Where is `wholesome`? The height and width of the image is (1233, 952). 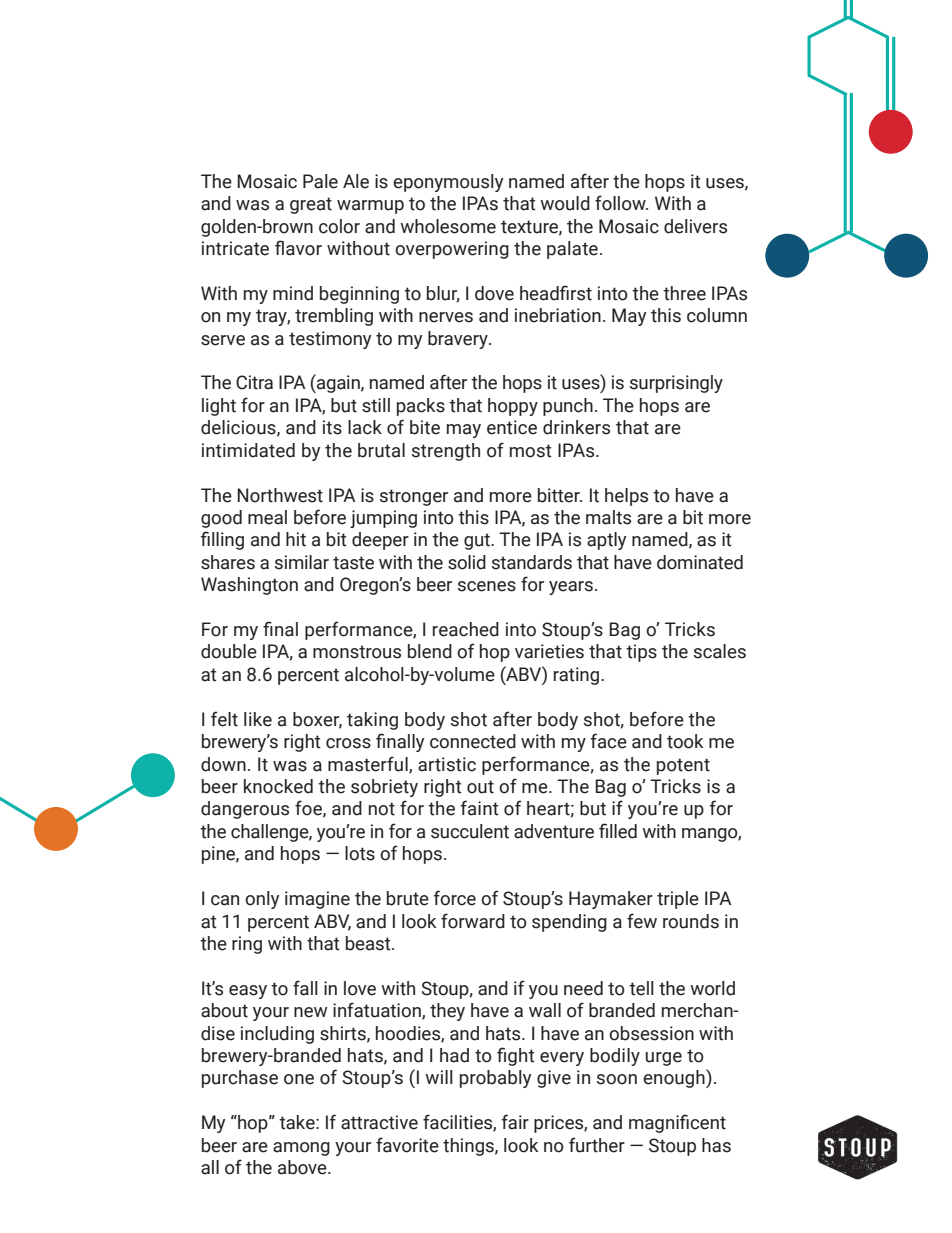
wholesome is located at coordinates (448, 226).
